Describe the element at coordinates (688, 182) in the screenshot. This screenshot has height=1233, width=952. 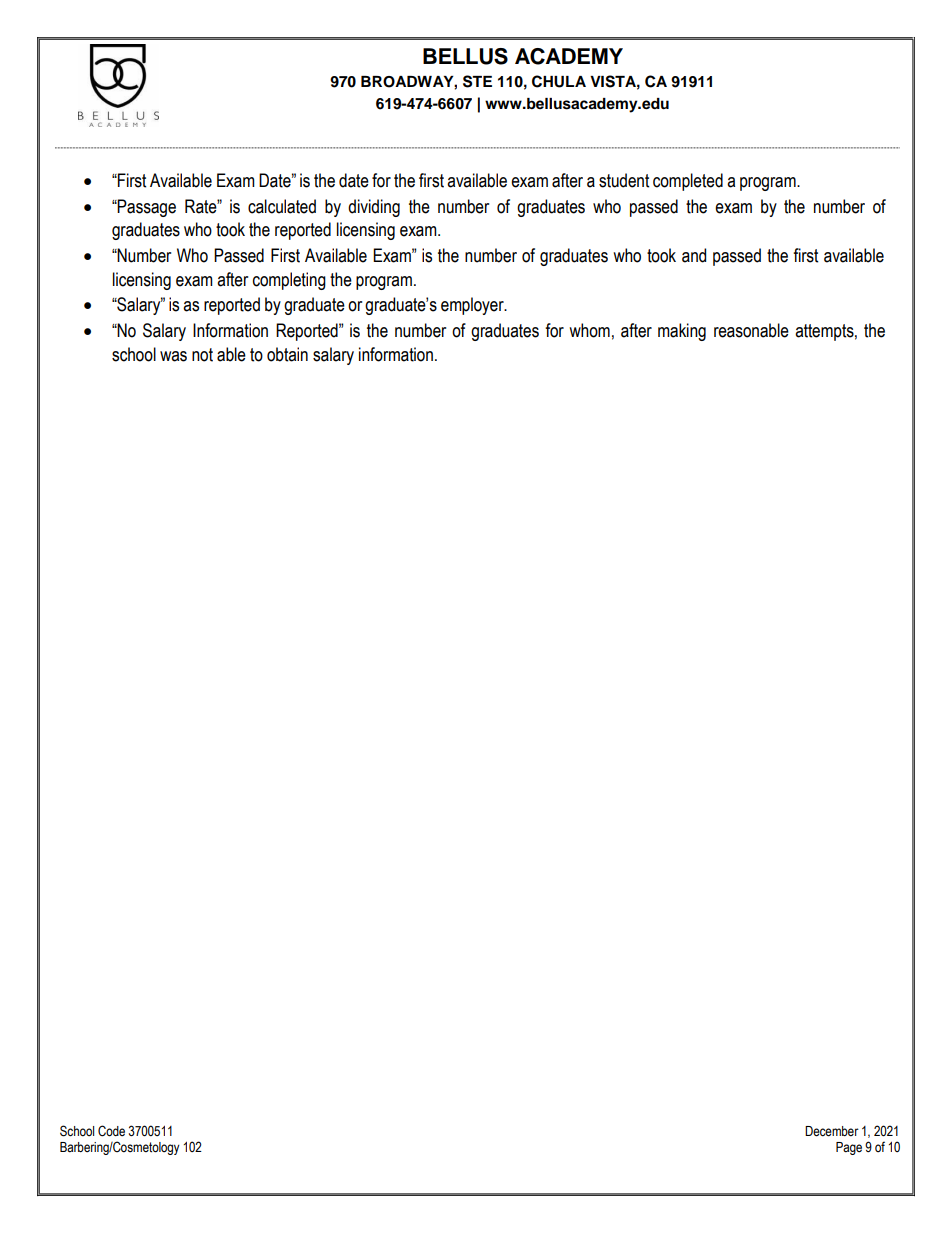
I see `completed` at that location.
